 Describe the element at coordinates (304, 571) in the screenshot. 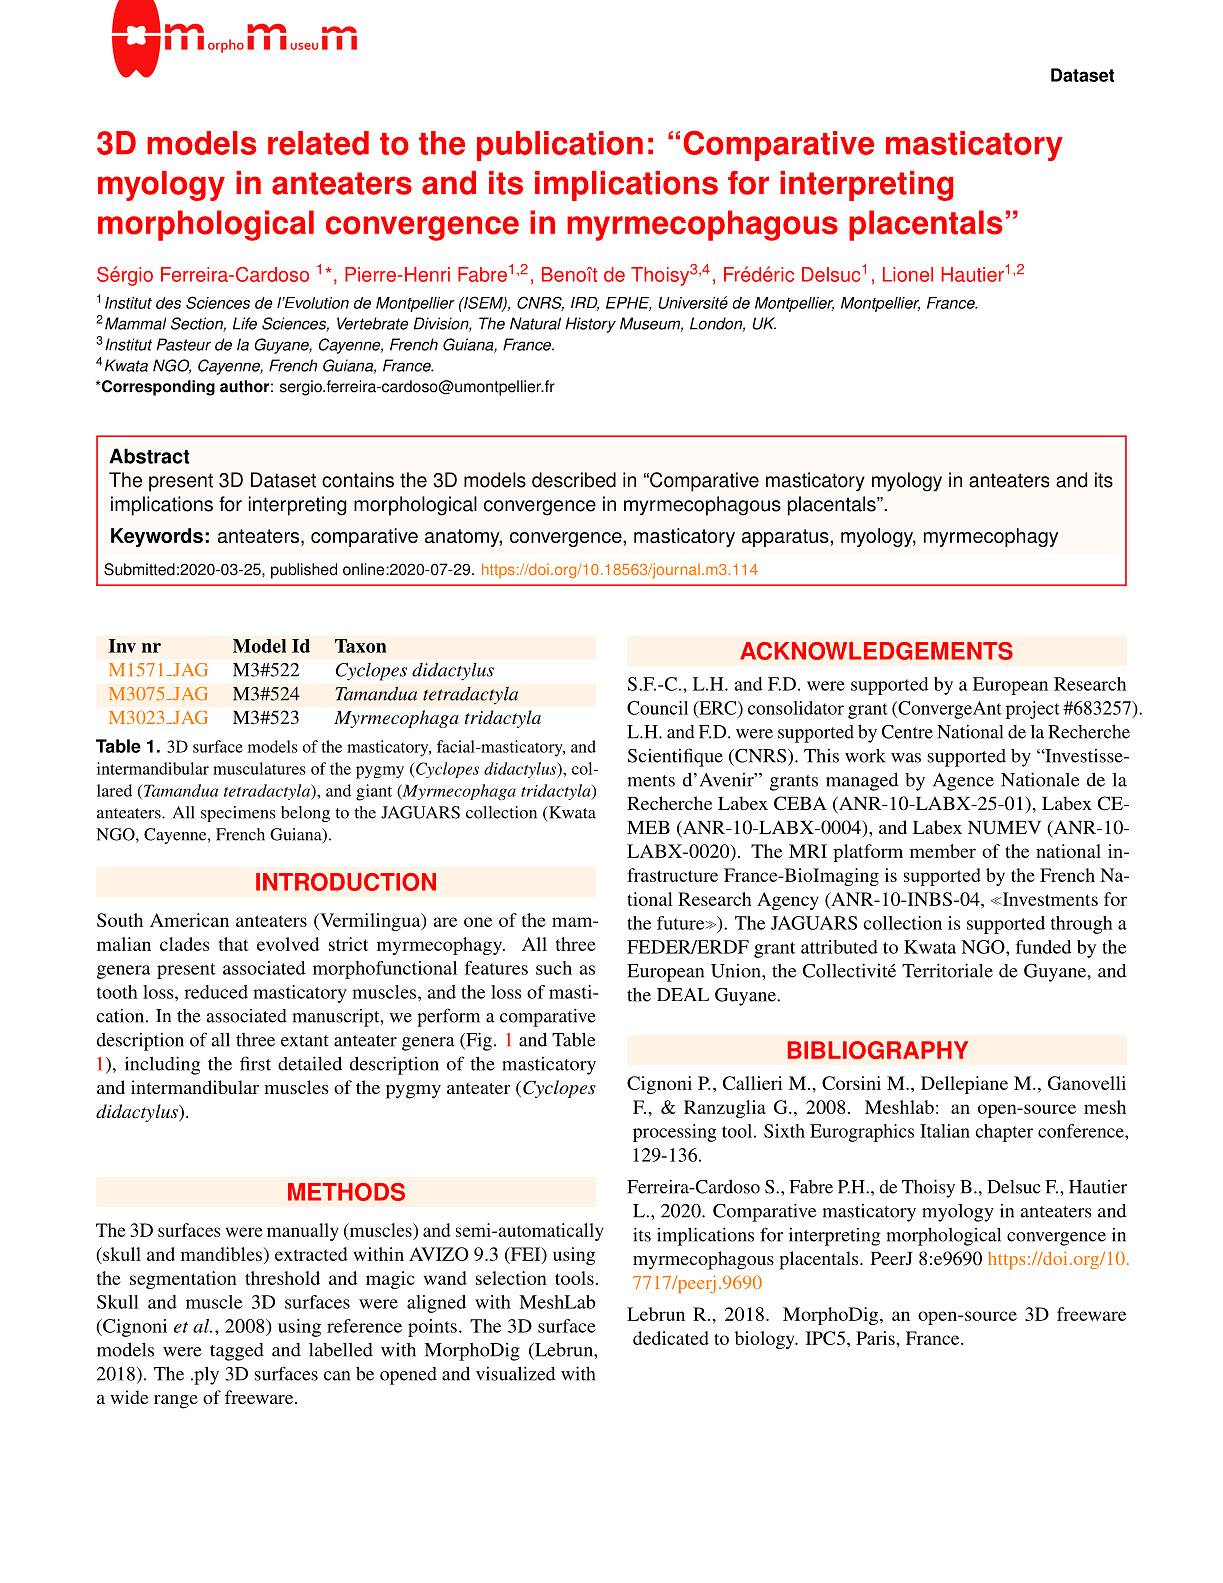

I see `published` at that location.
